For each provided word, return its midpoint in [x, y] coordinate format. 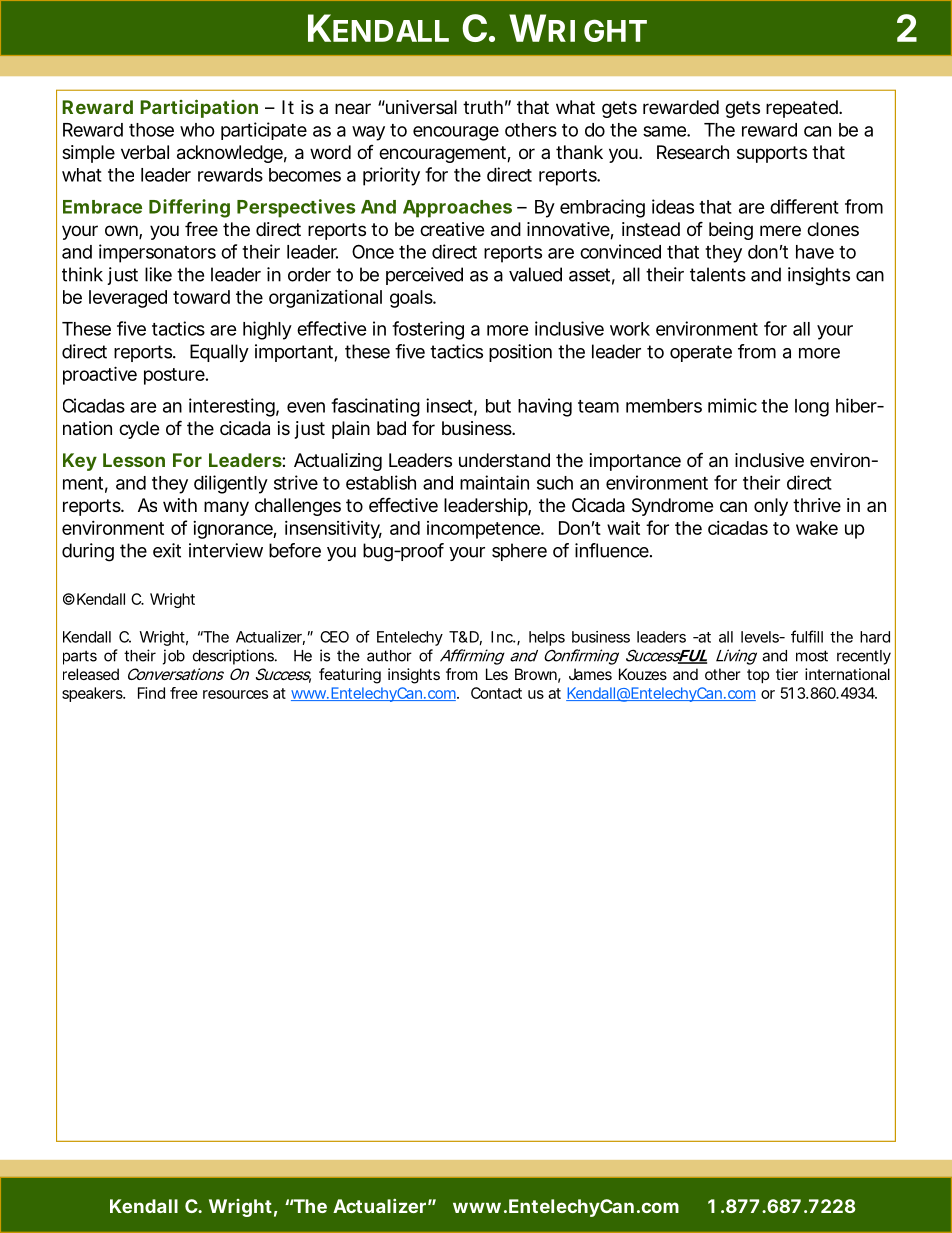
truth [483, 107]
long [812, 408]
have [815, 252]
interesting [232, 407]
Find [151, 693]
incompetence [483, 530]
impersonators [157, 253]
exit [167, 550]
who [197, 130]
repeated [802, 109]
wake [817, 528]
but [498, 406]
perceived [424, 276]
